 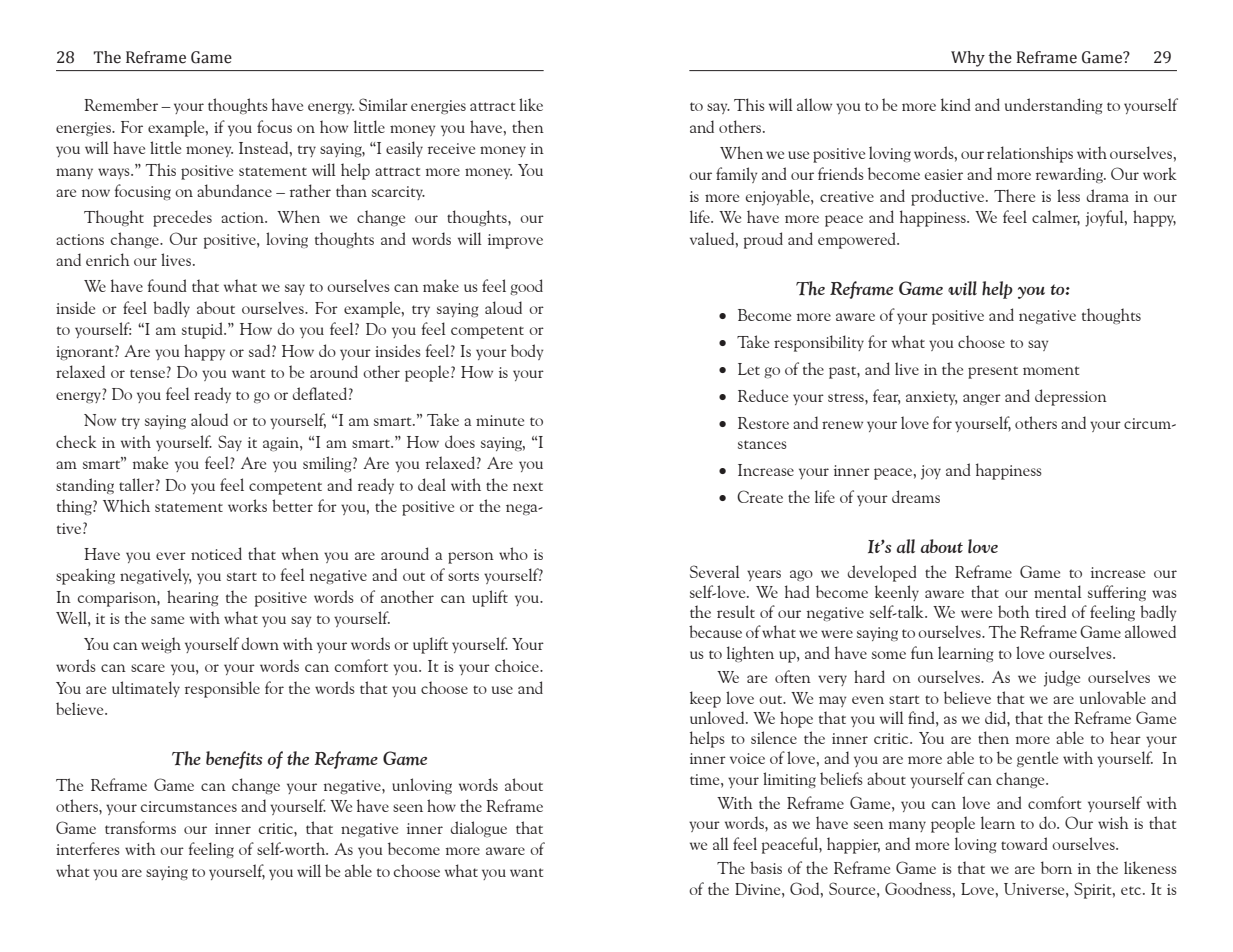 I want to click on because, so click(x=715, y=631).
